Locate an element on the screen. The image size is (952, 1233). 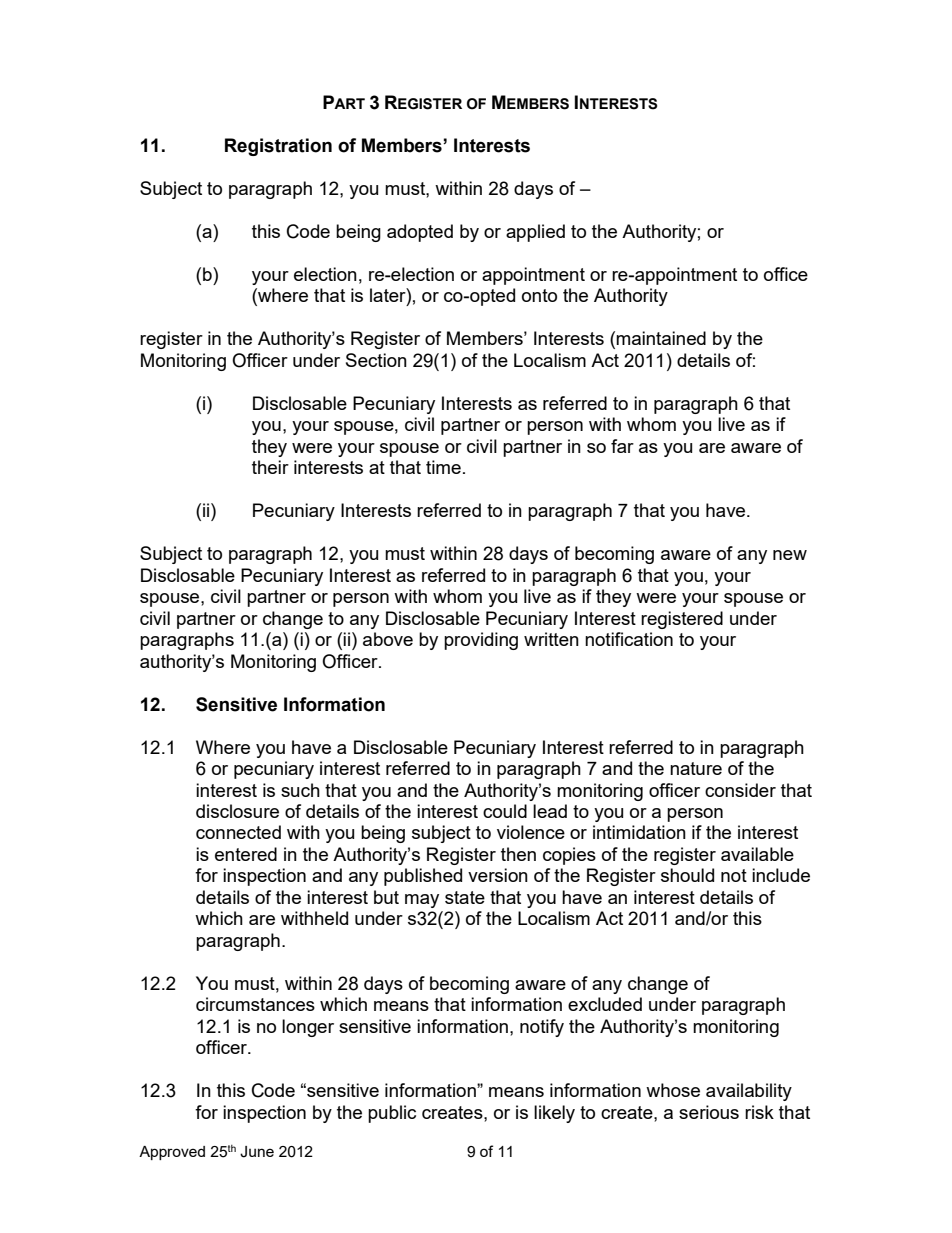
serious is located at coordinates (709, 1112).
